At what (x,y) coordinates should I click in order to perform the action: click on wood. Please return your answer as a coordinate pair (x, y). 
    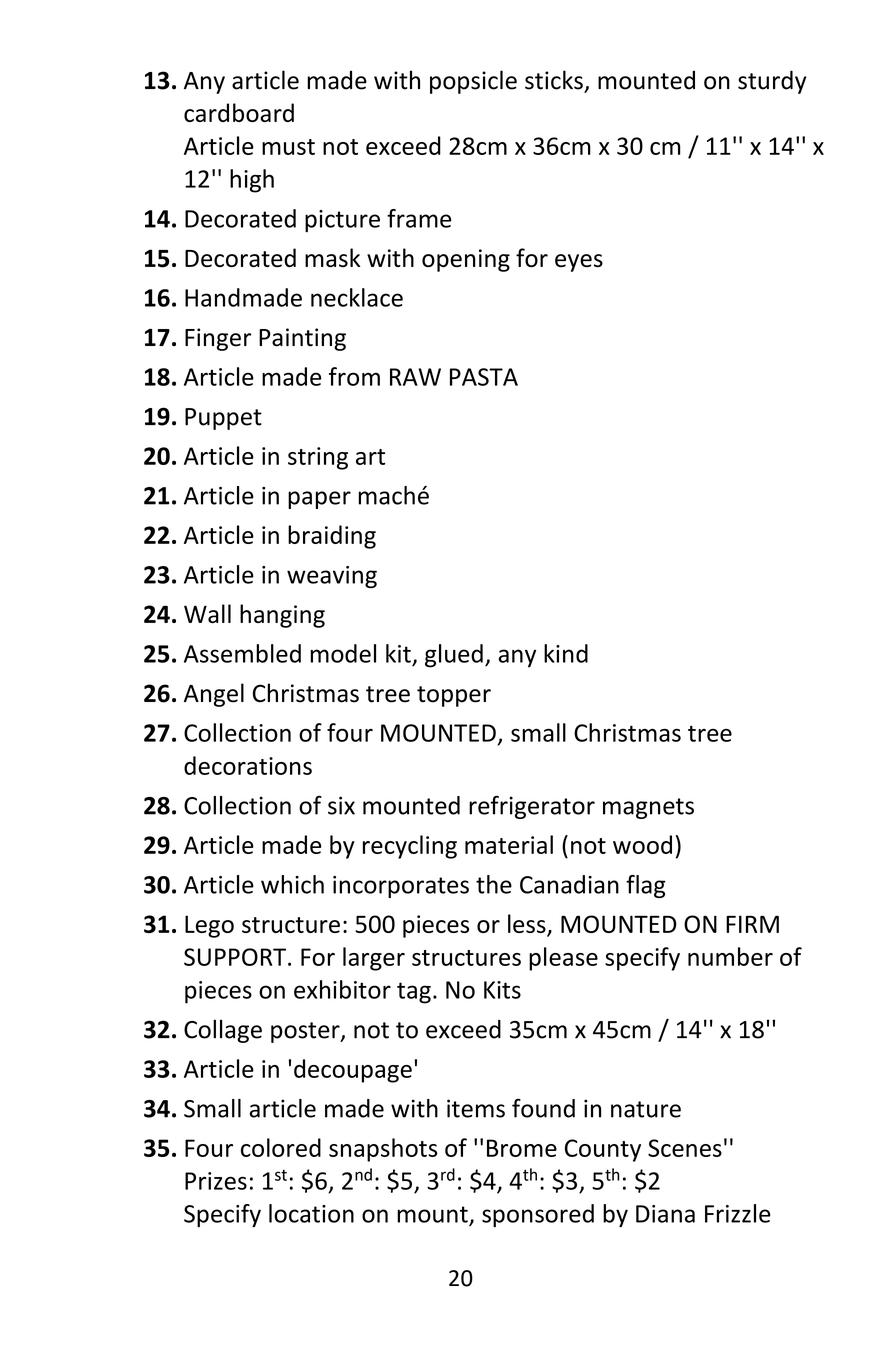
    Looking at the image, I should click on (642, 844).
